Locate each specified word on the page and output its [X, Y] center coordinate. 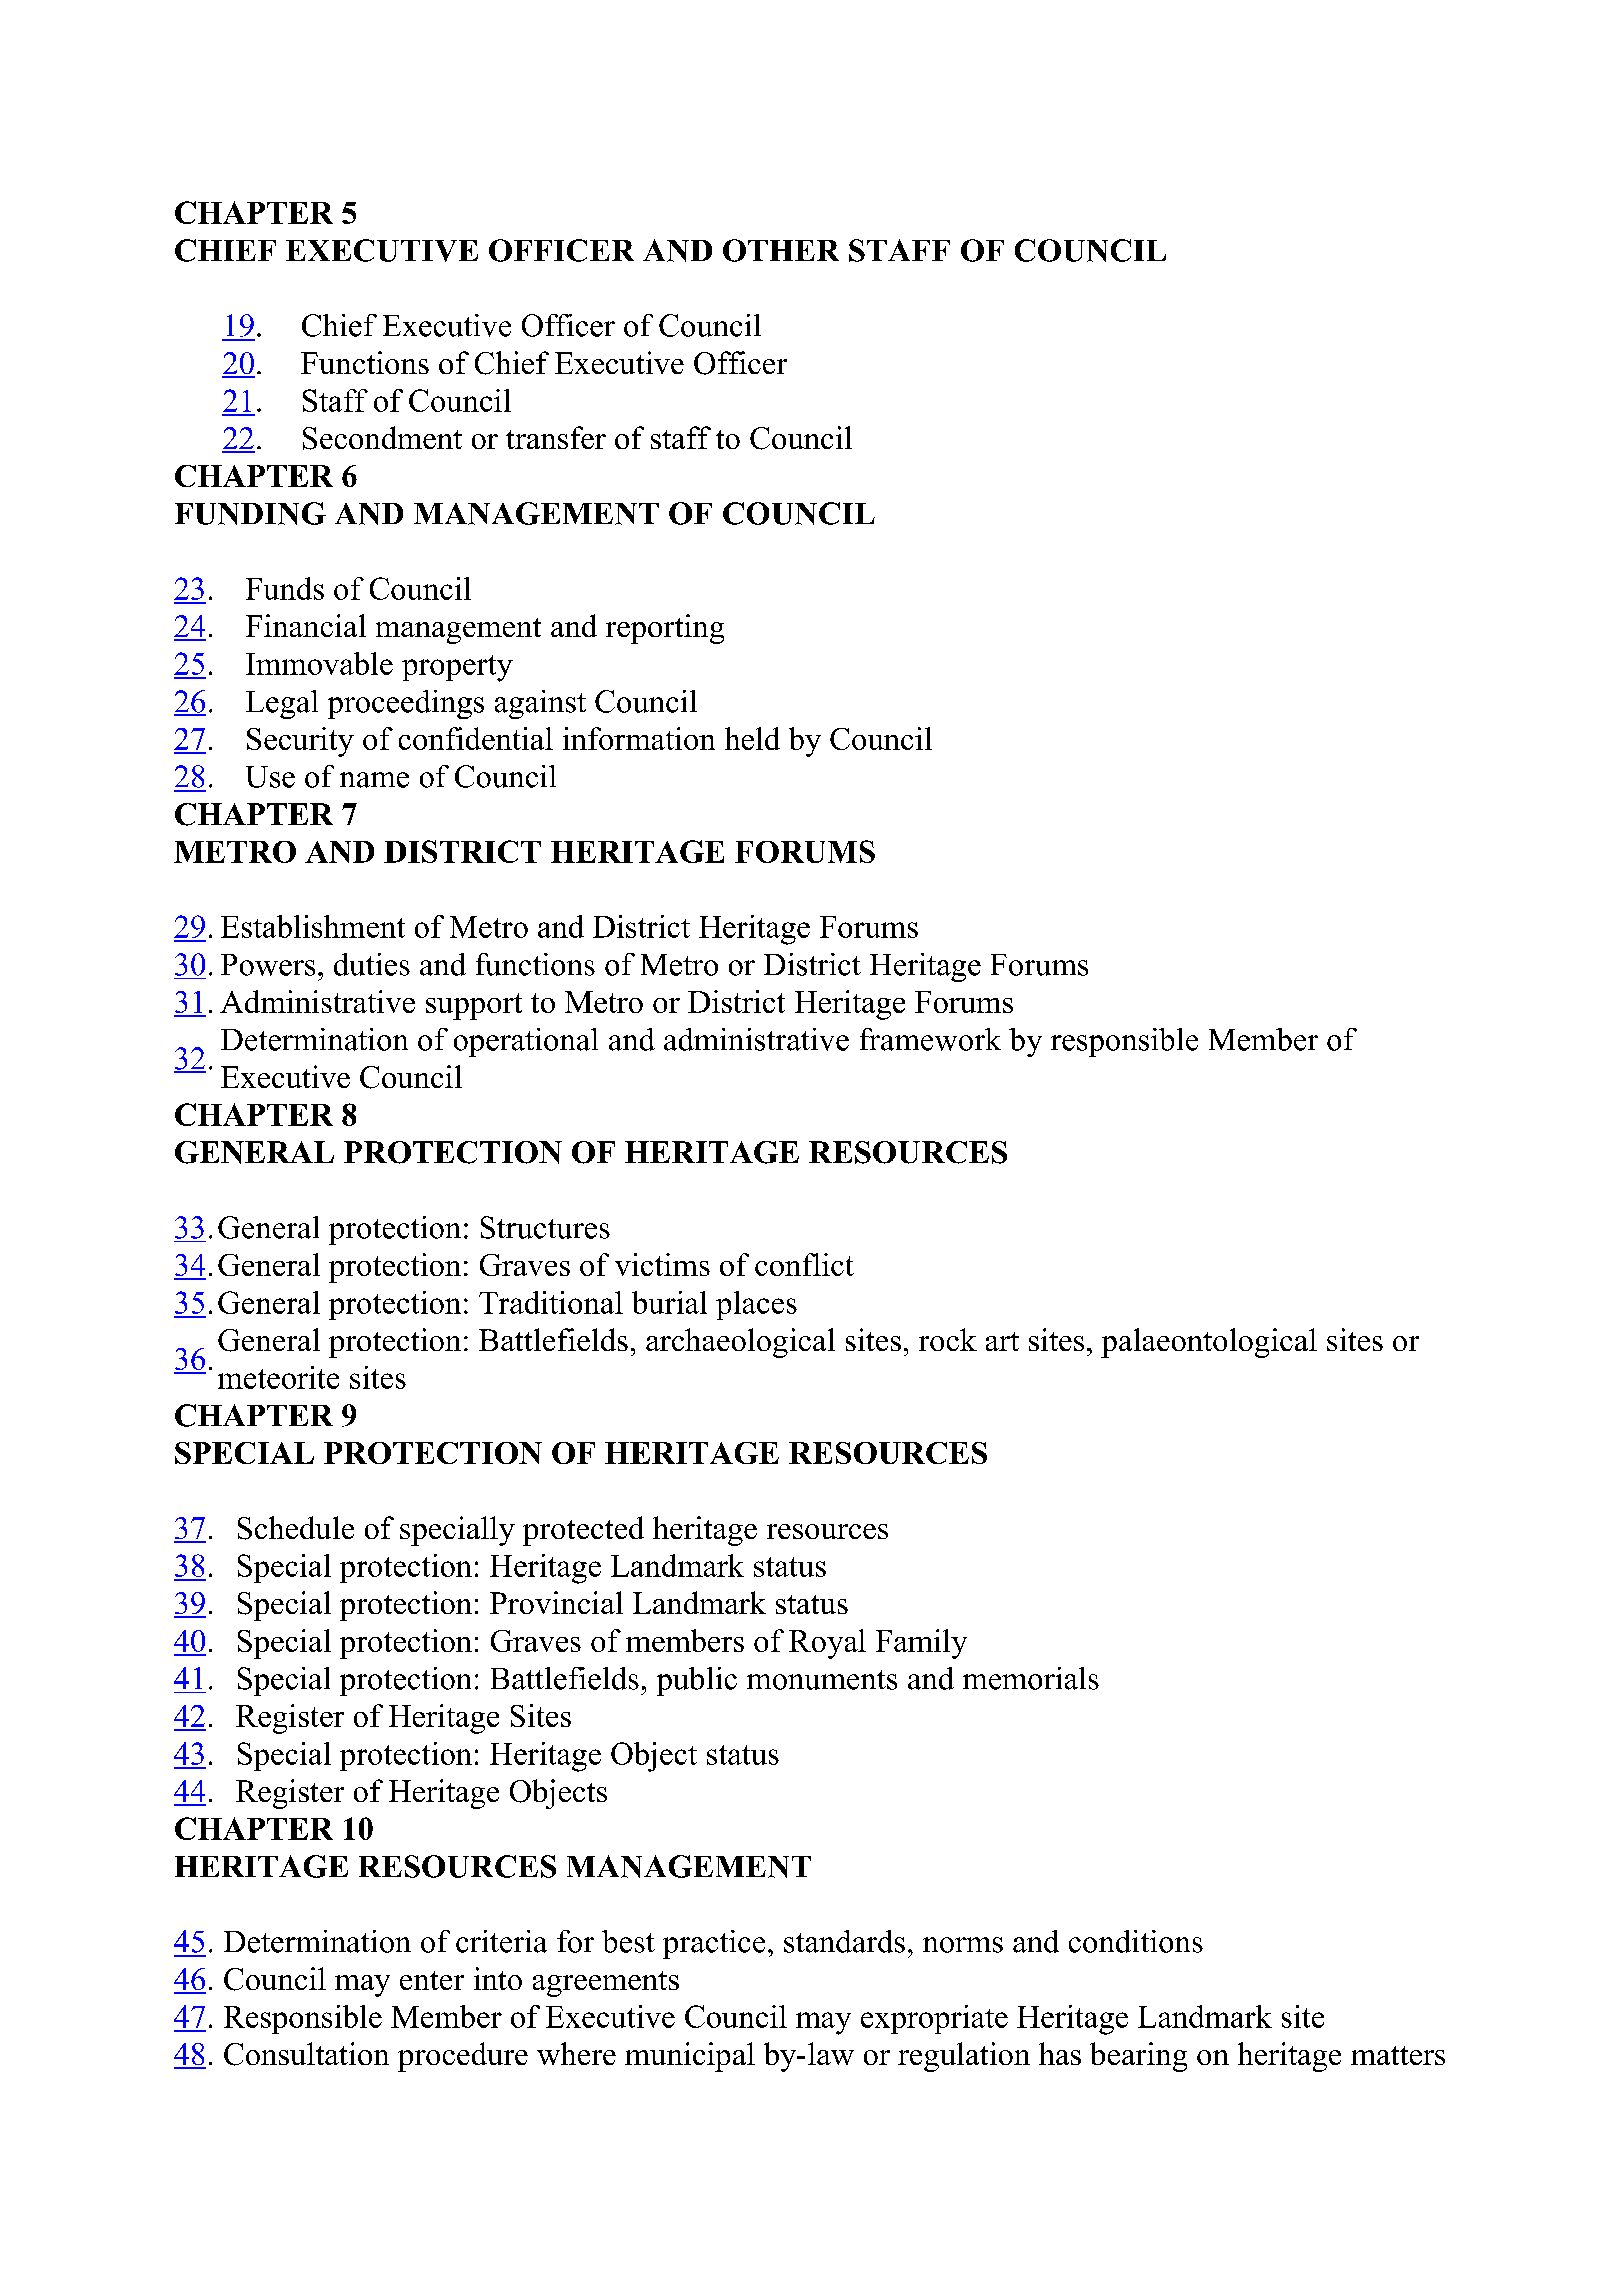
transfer [556, 437]
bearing [1138, 2057]
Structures [545, 1227]
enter [432, 1980]
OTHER [781, 250]
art [1002, 1341]
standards [844, 1941]
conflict [804, 1264]
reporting [665, 629]
